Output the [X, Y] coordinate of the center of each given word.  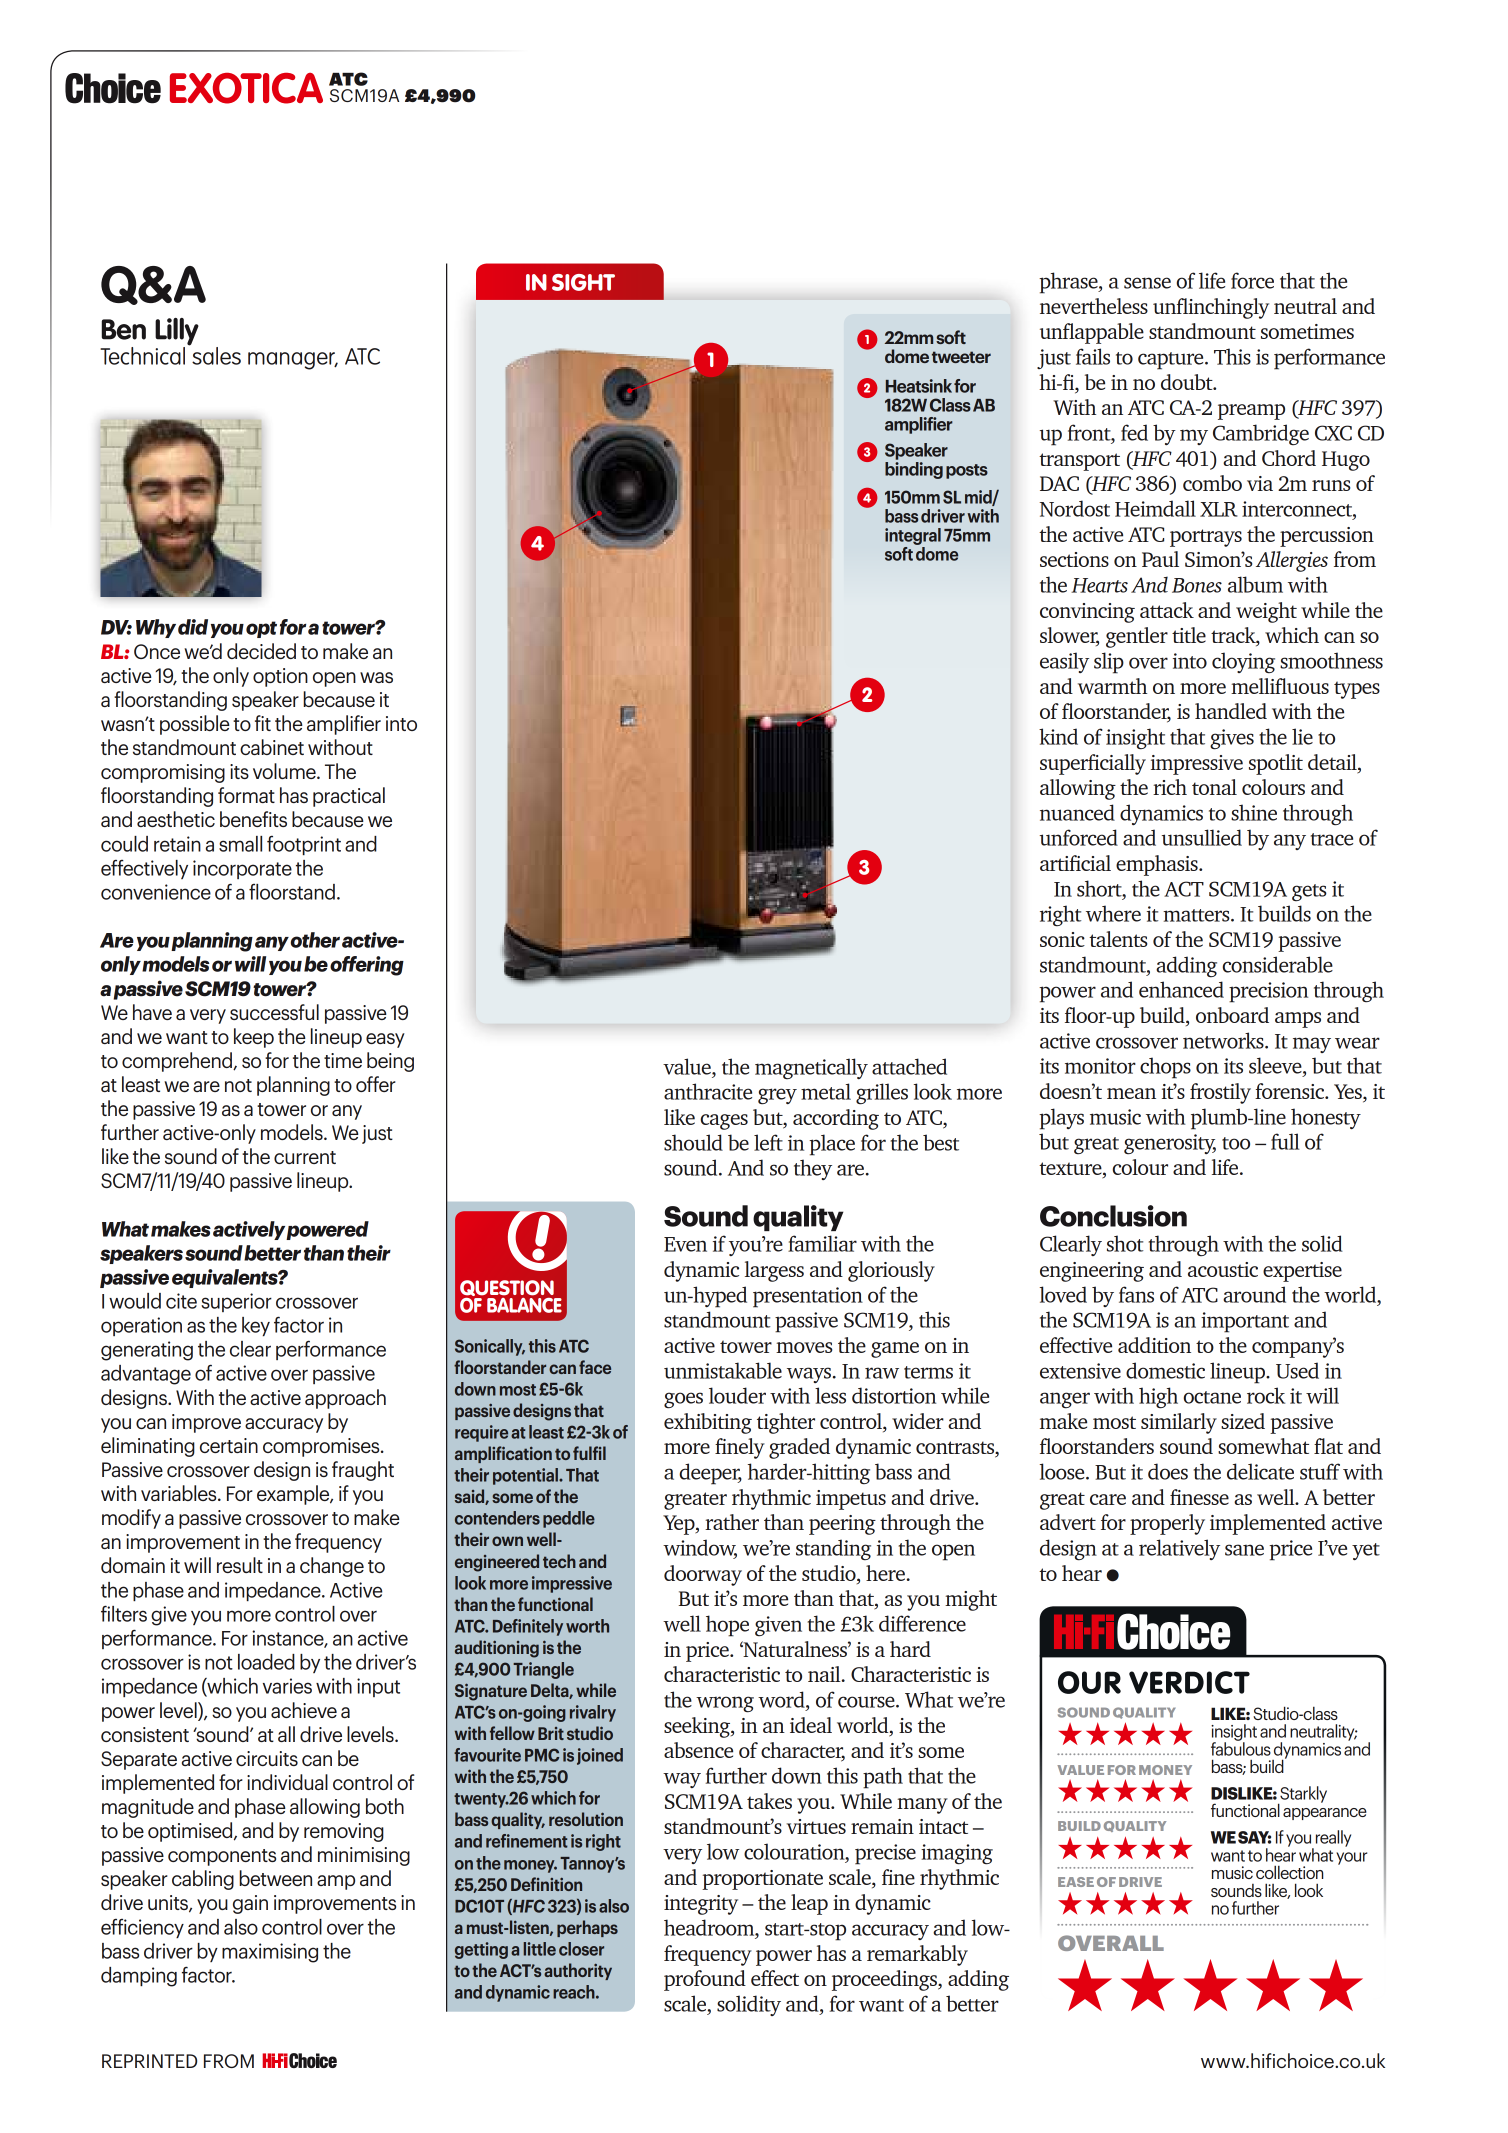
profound [705, 1980]
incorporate [242, 869]
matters [1197, 915]
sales [216, 356]
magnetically [811, 1068]
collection [1289, 1872]
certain [229, 1445]
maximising [270, 1953]
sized [1243, 1421]
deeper [710, 1474]
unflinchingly [1211, 308]
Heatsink [919, 386]
